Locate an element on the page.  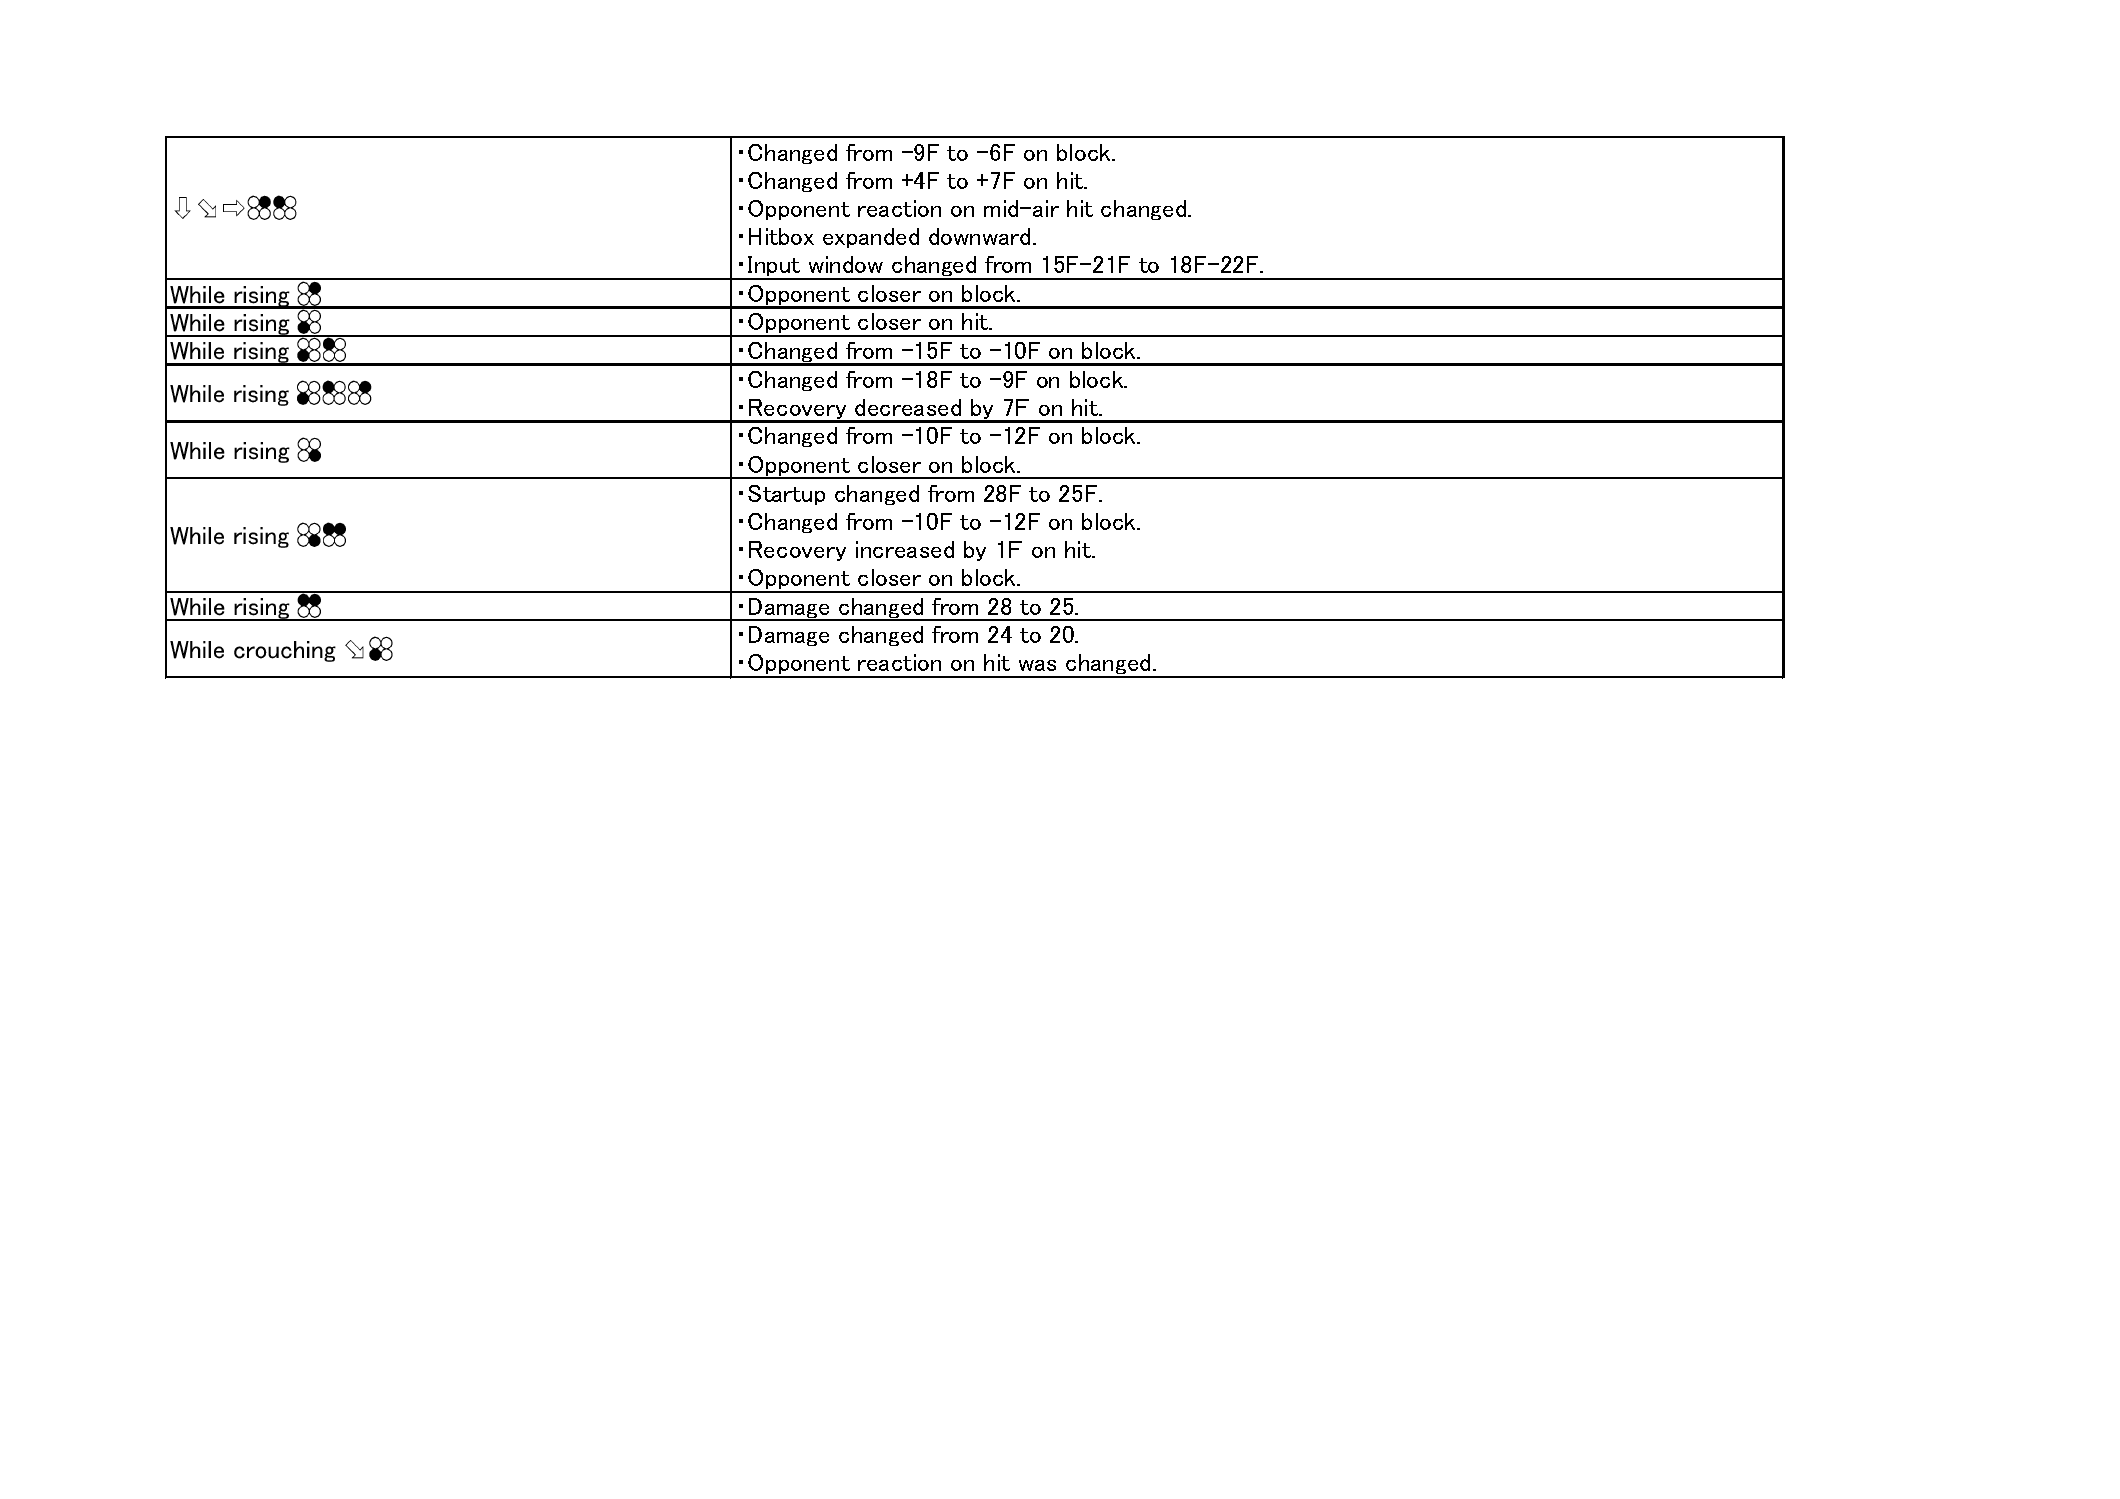
Startup is located at coordinates (786, 495).
